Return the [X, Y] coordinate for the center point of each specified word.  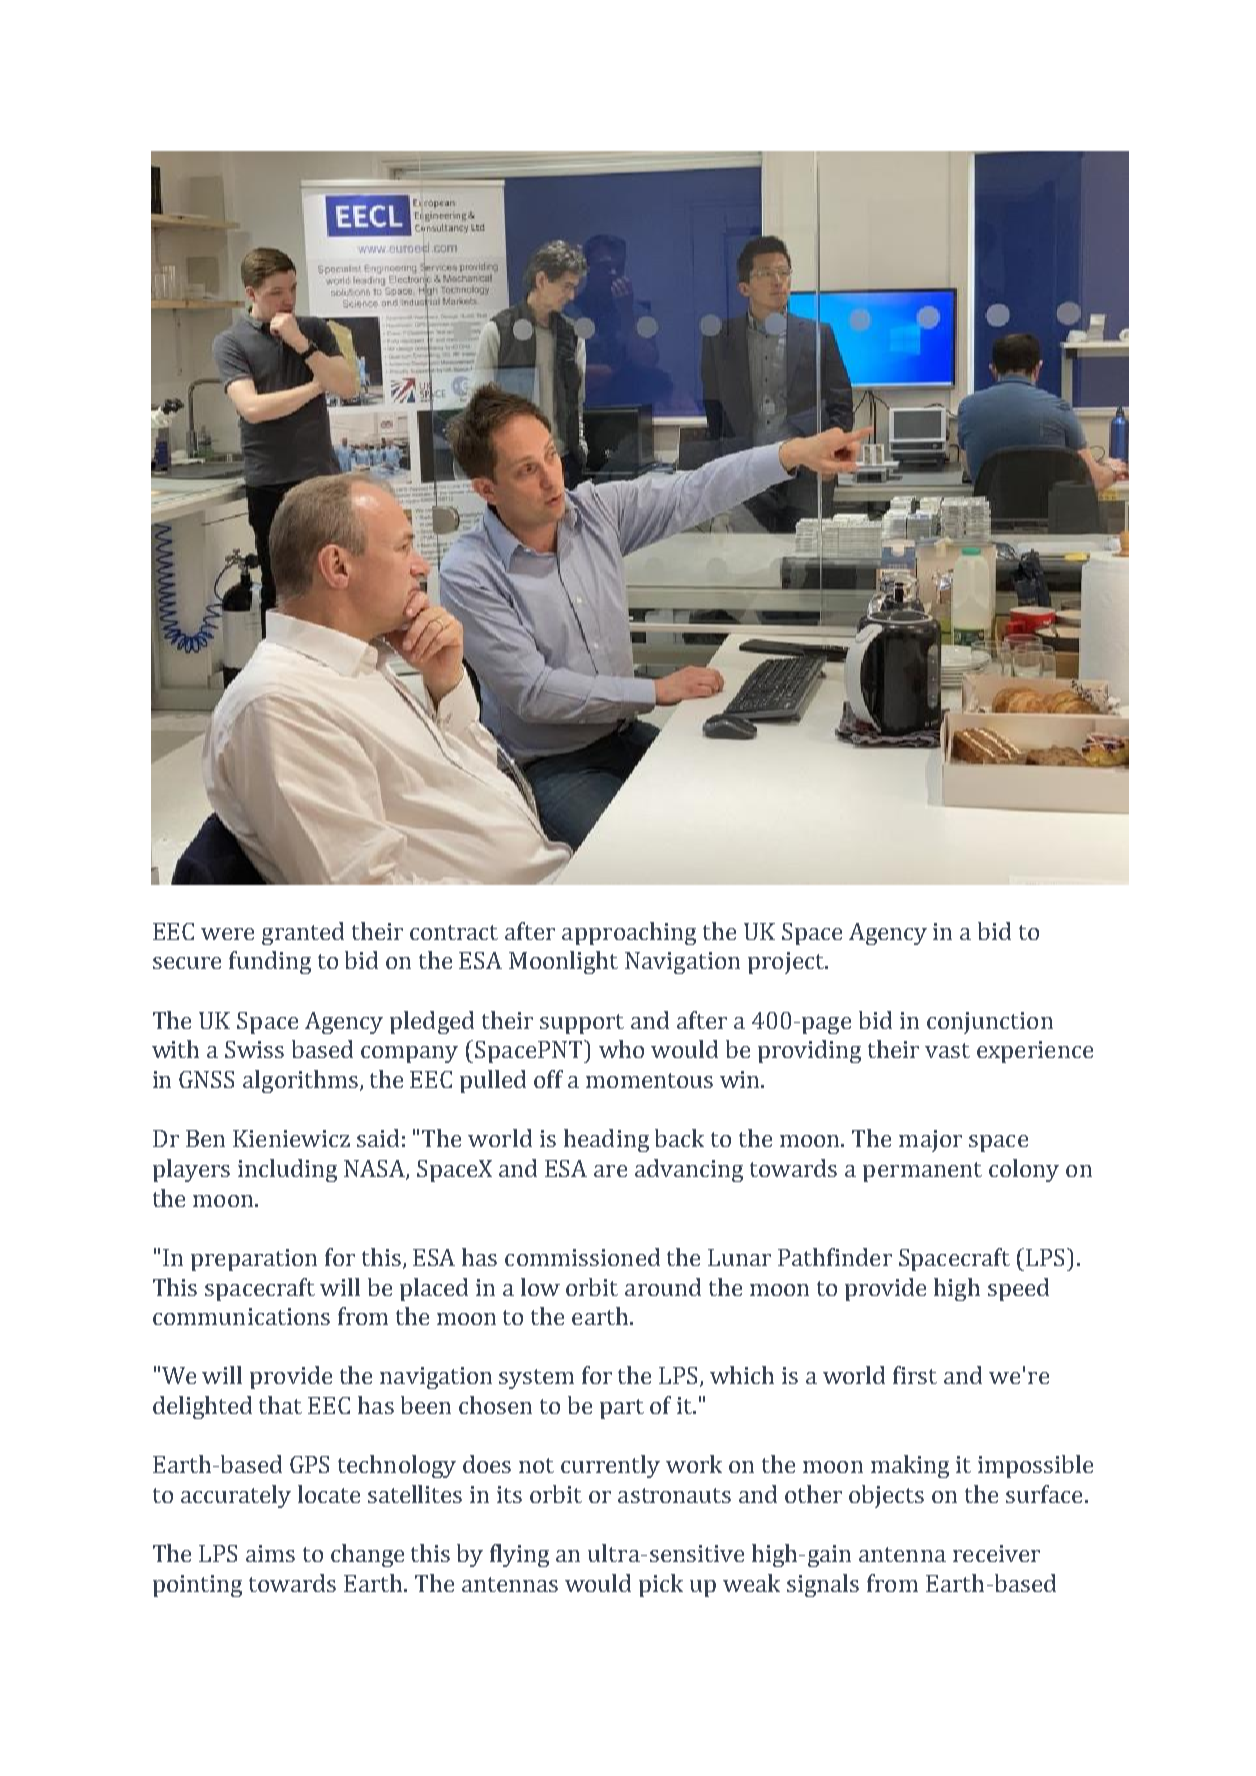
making [910, 1466]
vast [947, 1050]
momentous [649, 1080]
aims [270, 1553]
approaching [629, 933]
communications [241, 1316]
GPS [309, 1464]
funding [270, 962]
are [610, 1171]
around [663, 1287]
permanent [922, 1172]
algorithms [300, 1081]
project [787, 963]
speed [1018, 1289]
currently [610, 1466]
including [287, 1170]
